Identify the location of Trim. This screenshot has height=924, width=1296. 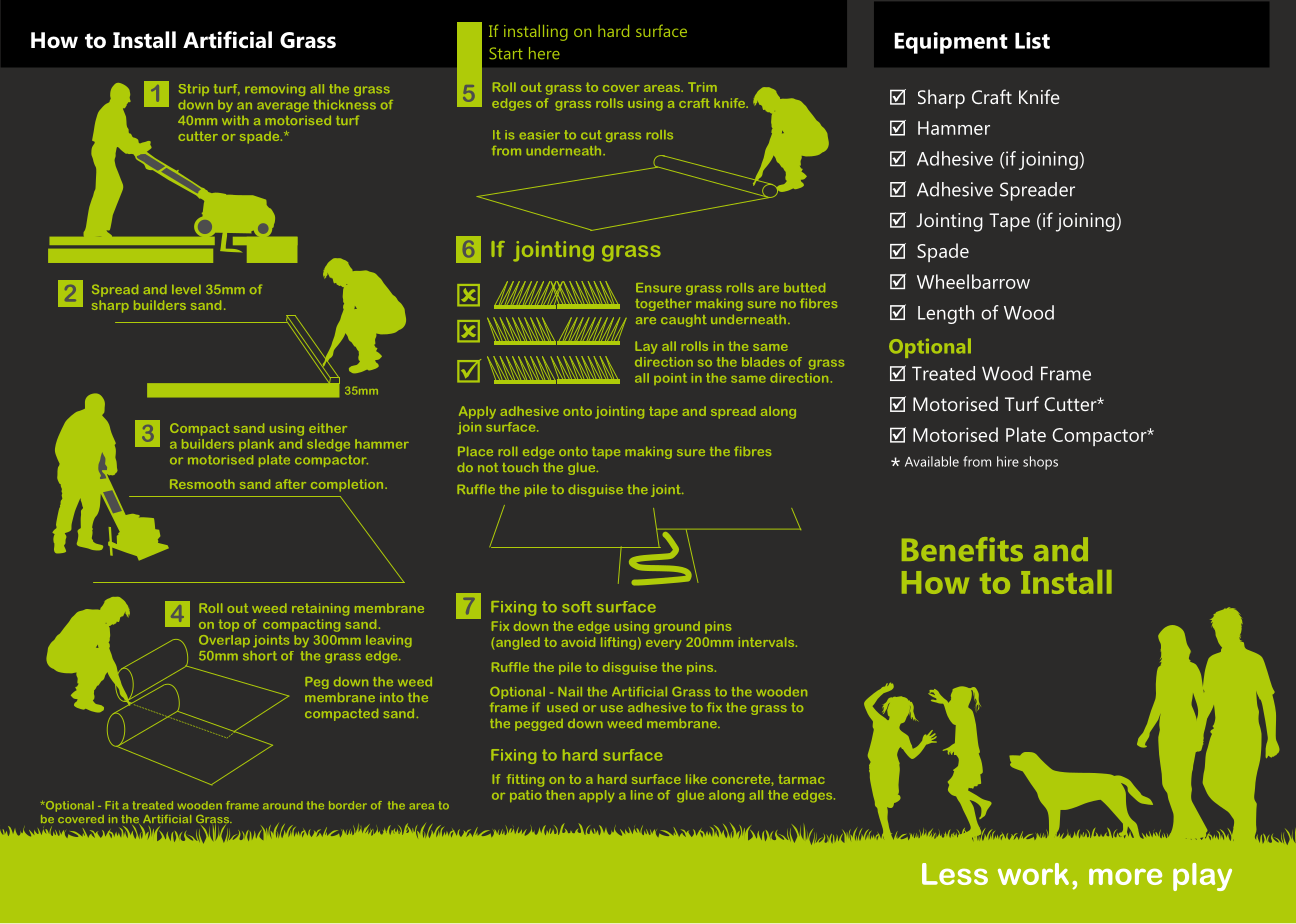
(702, 87).
